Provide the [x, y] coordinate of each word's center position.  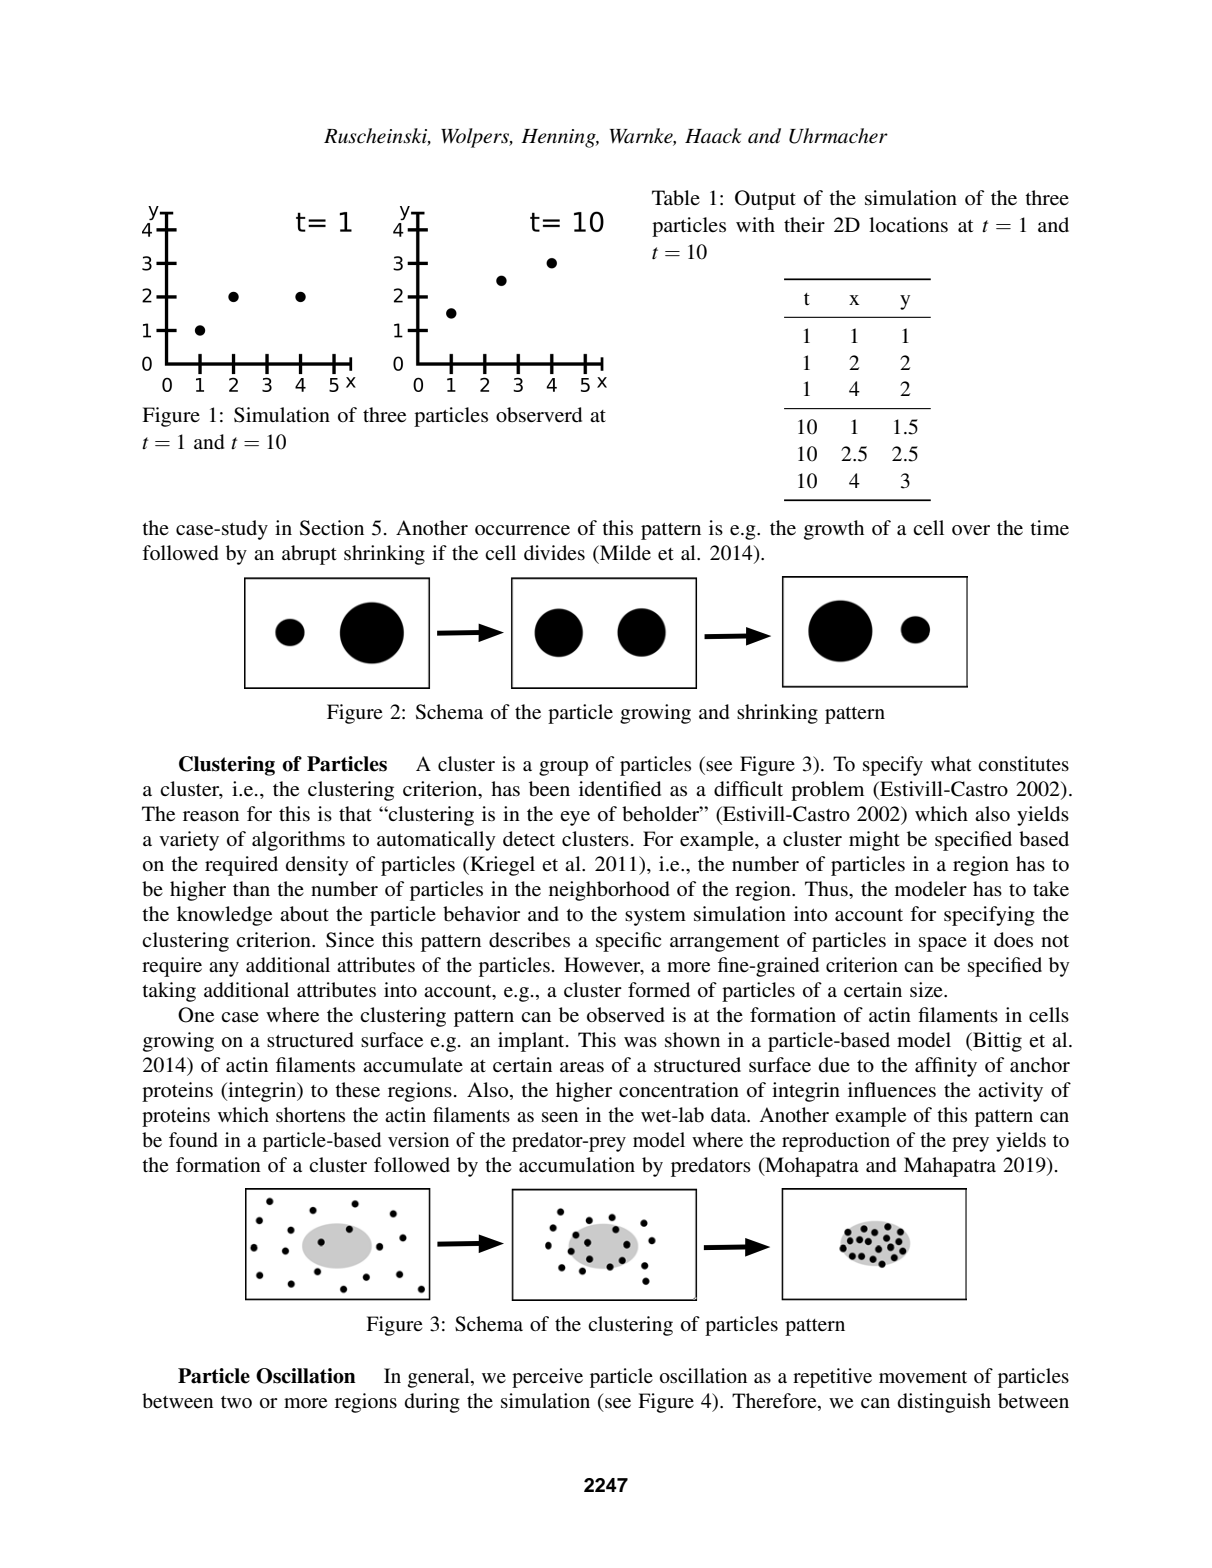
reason [211, 816]
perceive [547, 1378]
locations [908, 225]
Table [676, 198]
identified [620, 789]
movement [923, 1377]
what [951, 763]
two [236, 1402]
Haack [713, 136]
